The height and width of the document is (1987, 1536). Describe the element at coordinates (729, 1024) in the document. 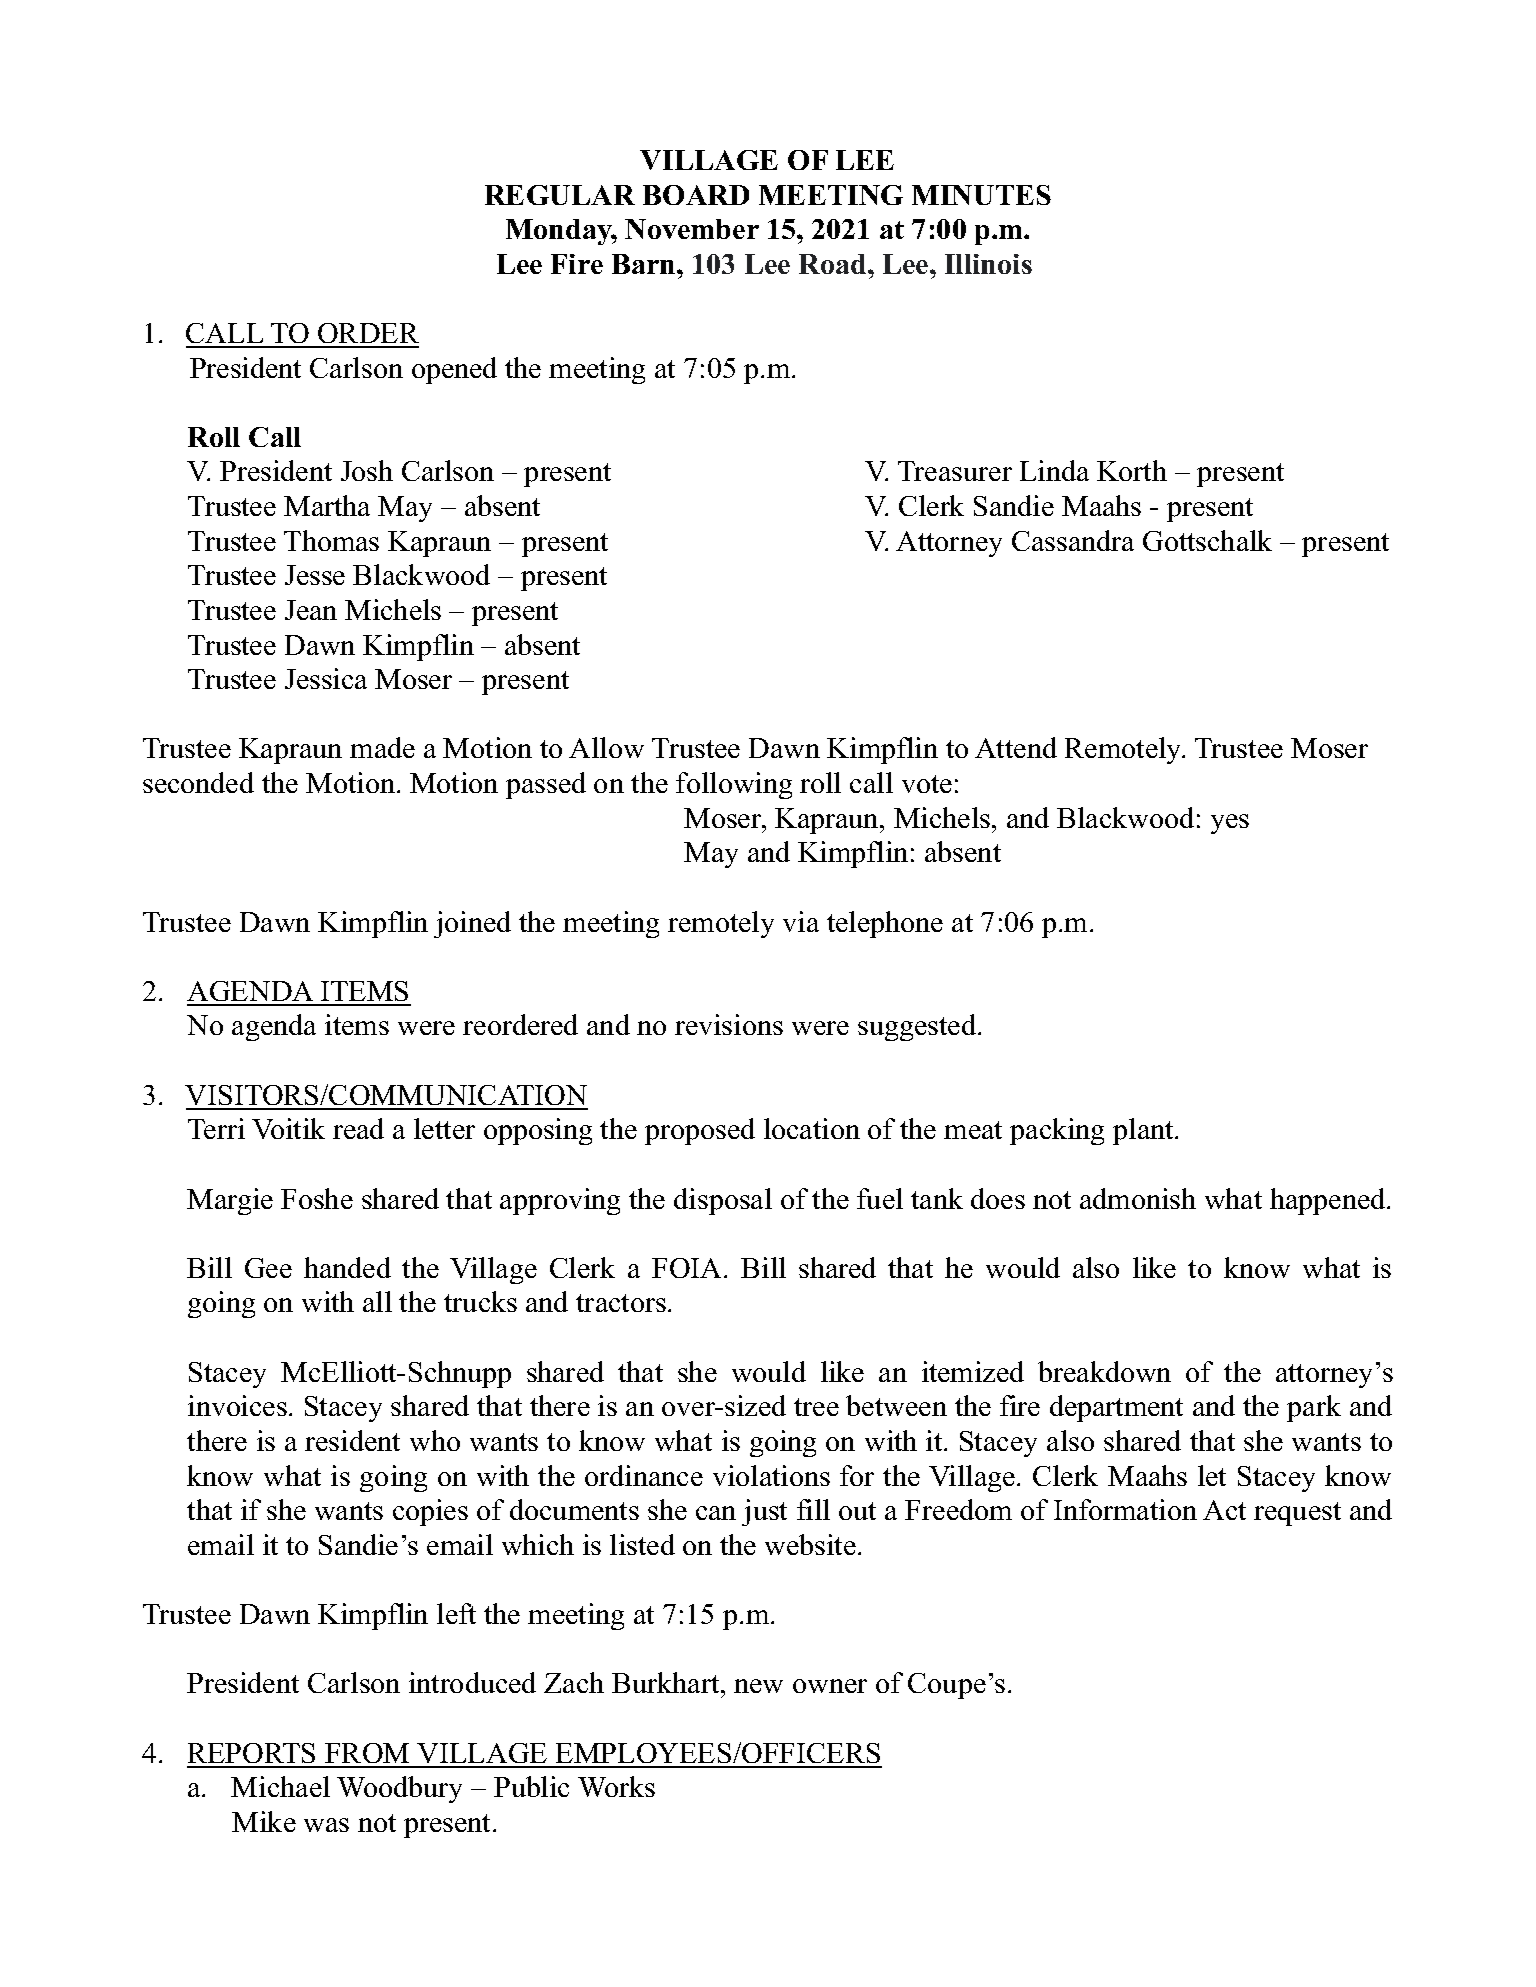

I see `revisions` at that location.
